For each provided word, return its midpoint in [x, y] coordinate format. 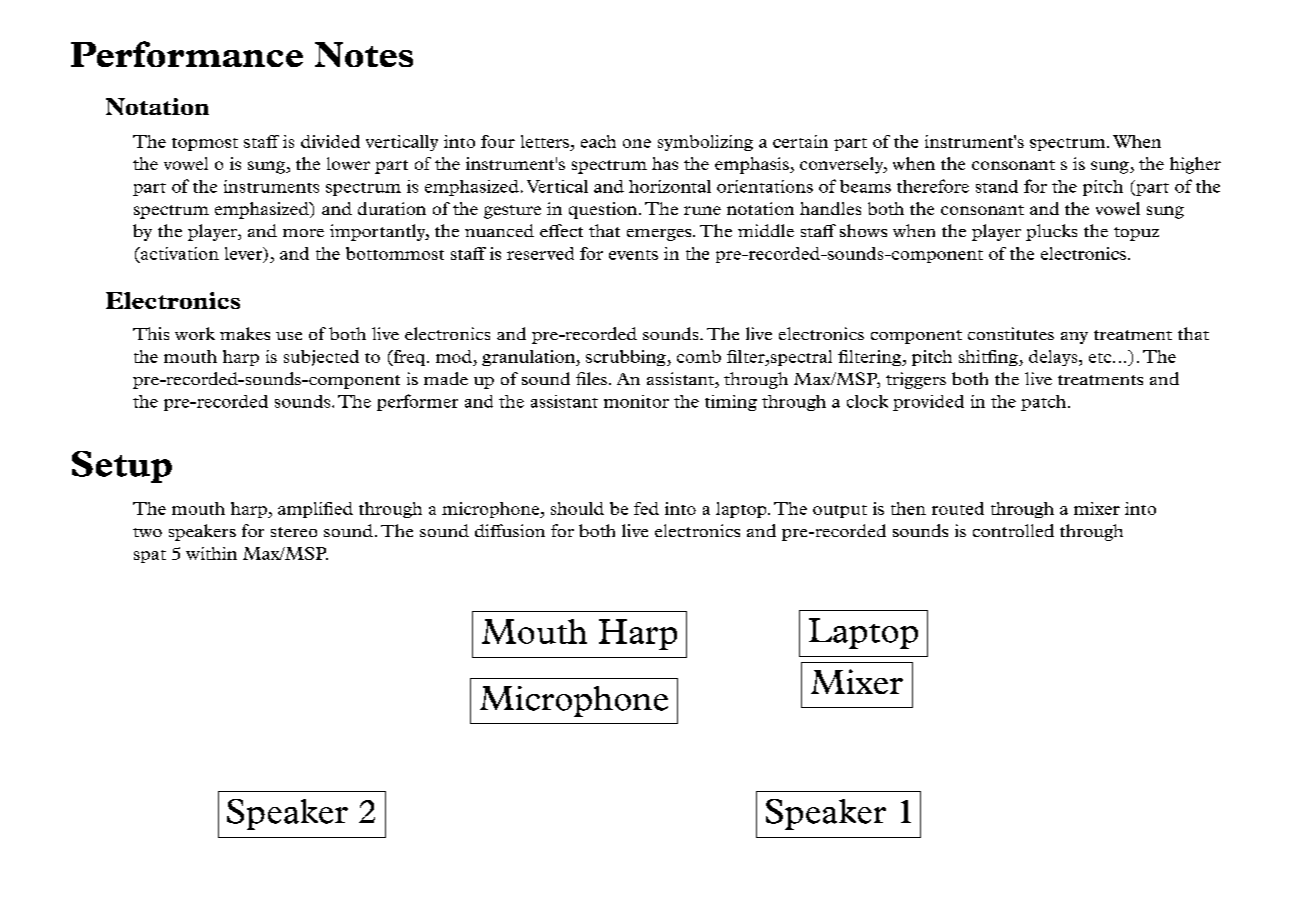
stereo [294, 532]
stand [997, 186]
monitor [636, 401]
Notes [364, 54]
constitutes [1011, 333]
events [633, 255]
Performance [187, 54]
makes [245, 333]
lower [348, 163]
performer [417, 402]
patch [1043, 403]
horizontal [670, 186]
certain [800, 141]
